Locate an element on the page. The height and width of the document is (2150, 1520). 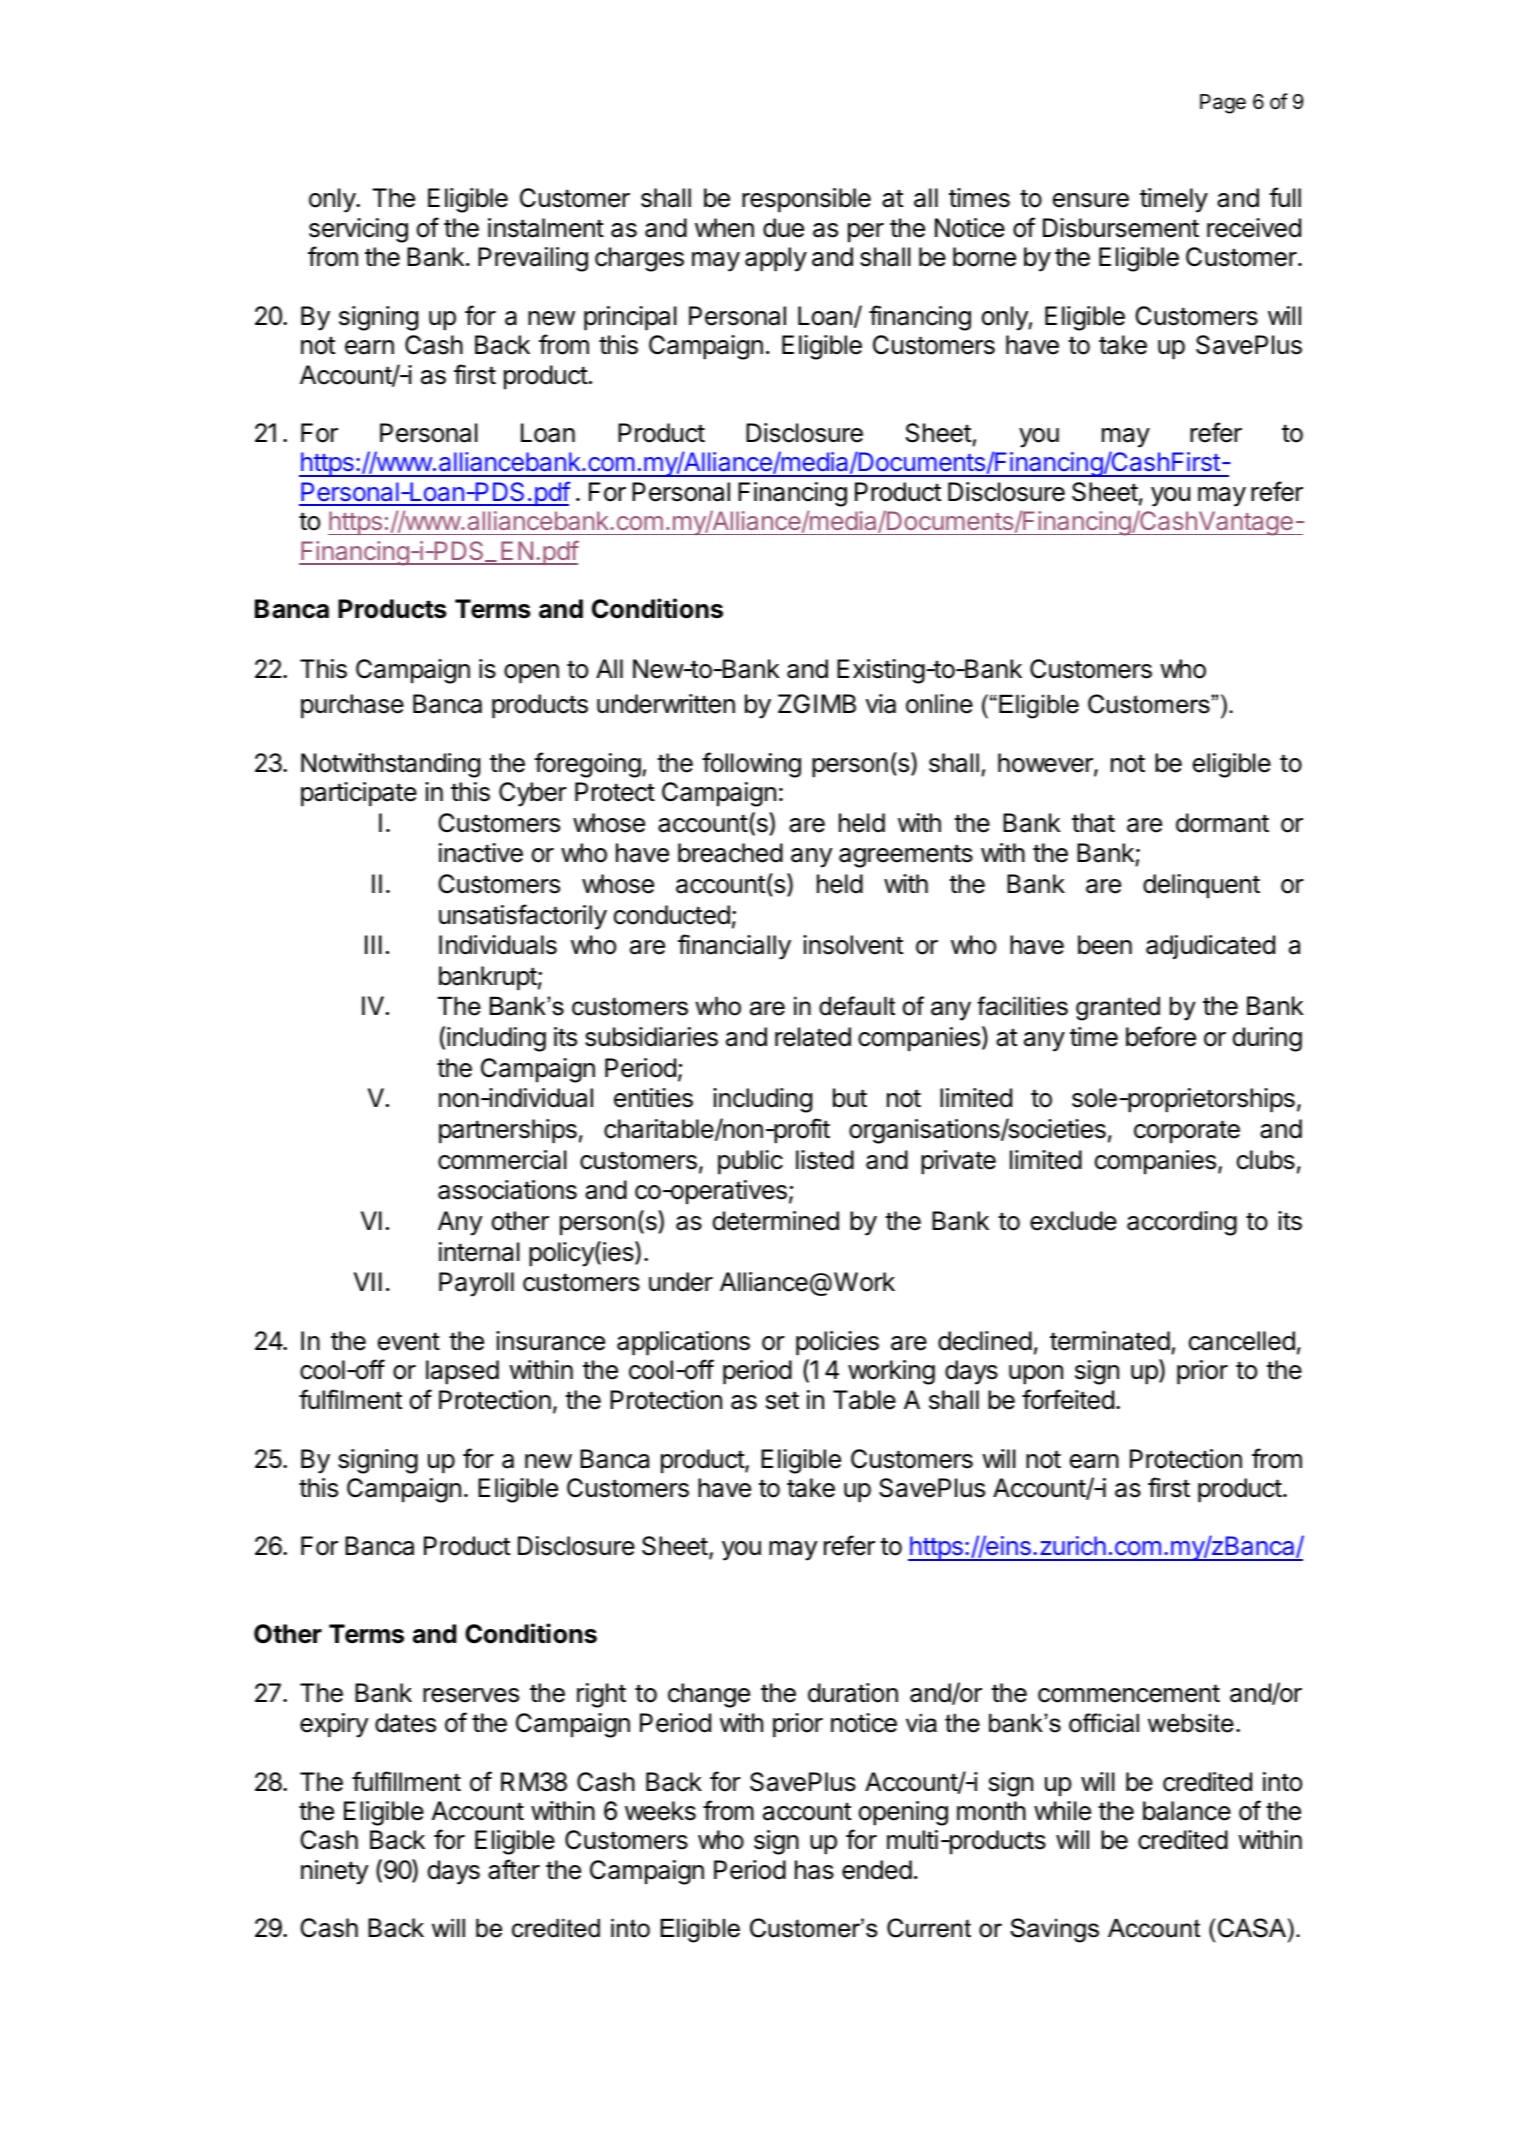
responsible is located at coordinates (806, 200).
